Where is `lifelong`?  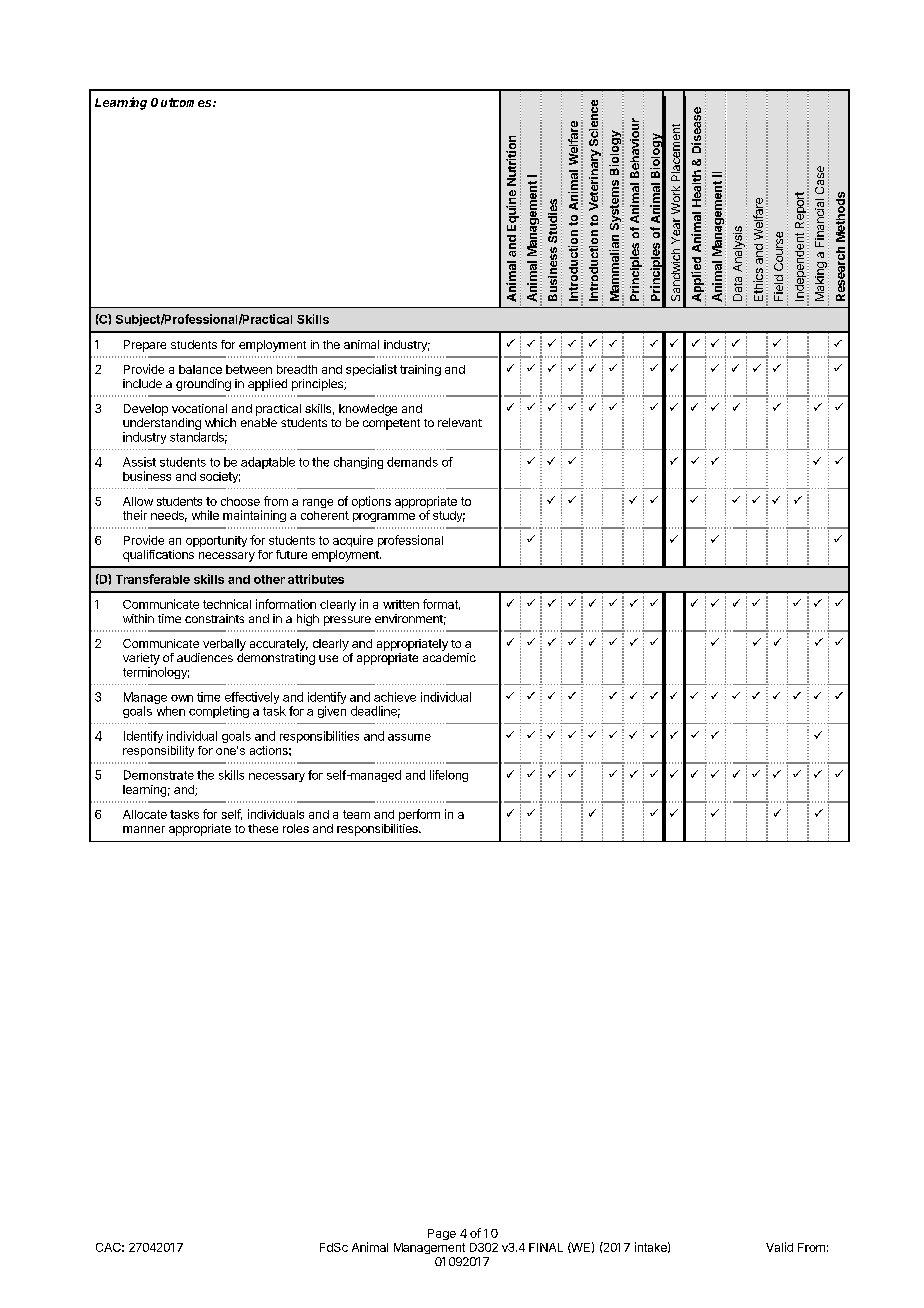 lifelong is located at coordinates (449, 776).
